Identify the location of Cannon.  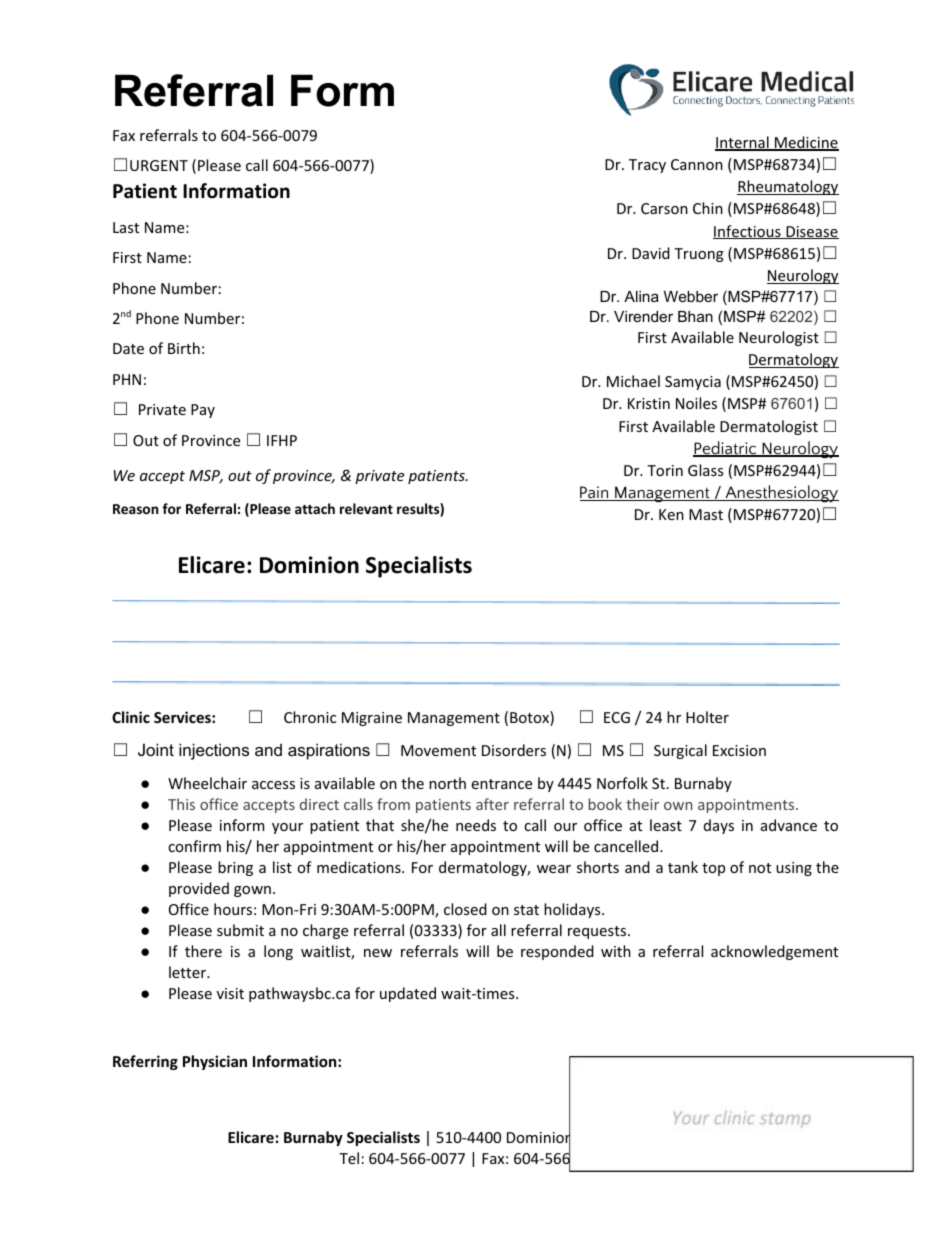
(697, 164).
